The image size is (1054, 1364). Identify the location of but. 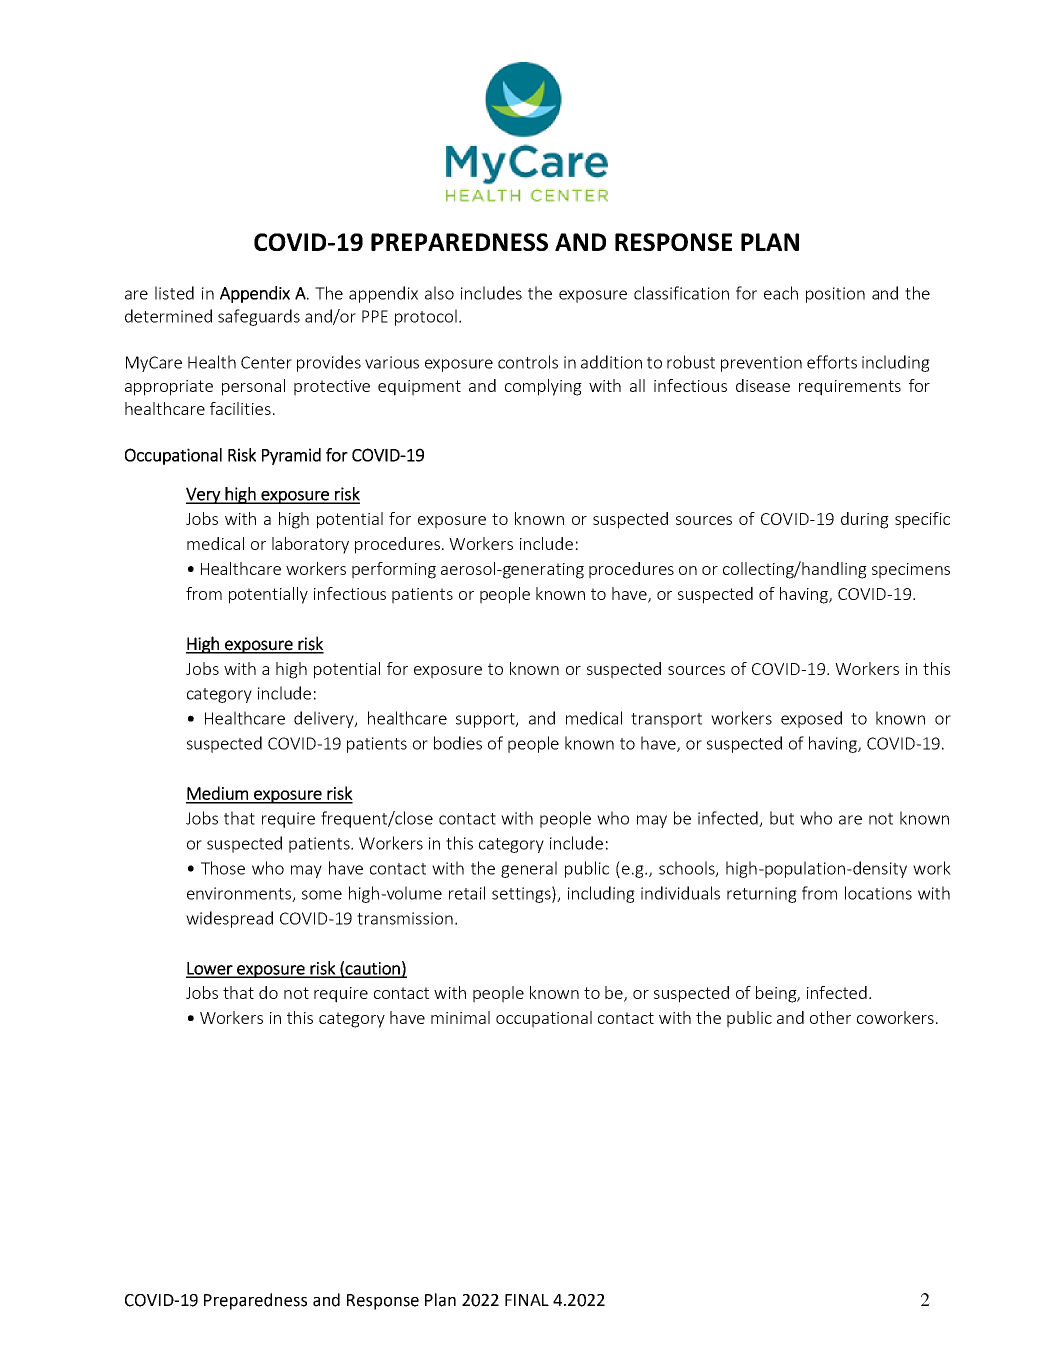
(782, 818).
